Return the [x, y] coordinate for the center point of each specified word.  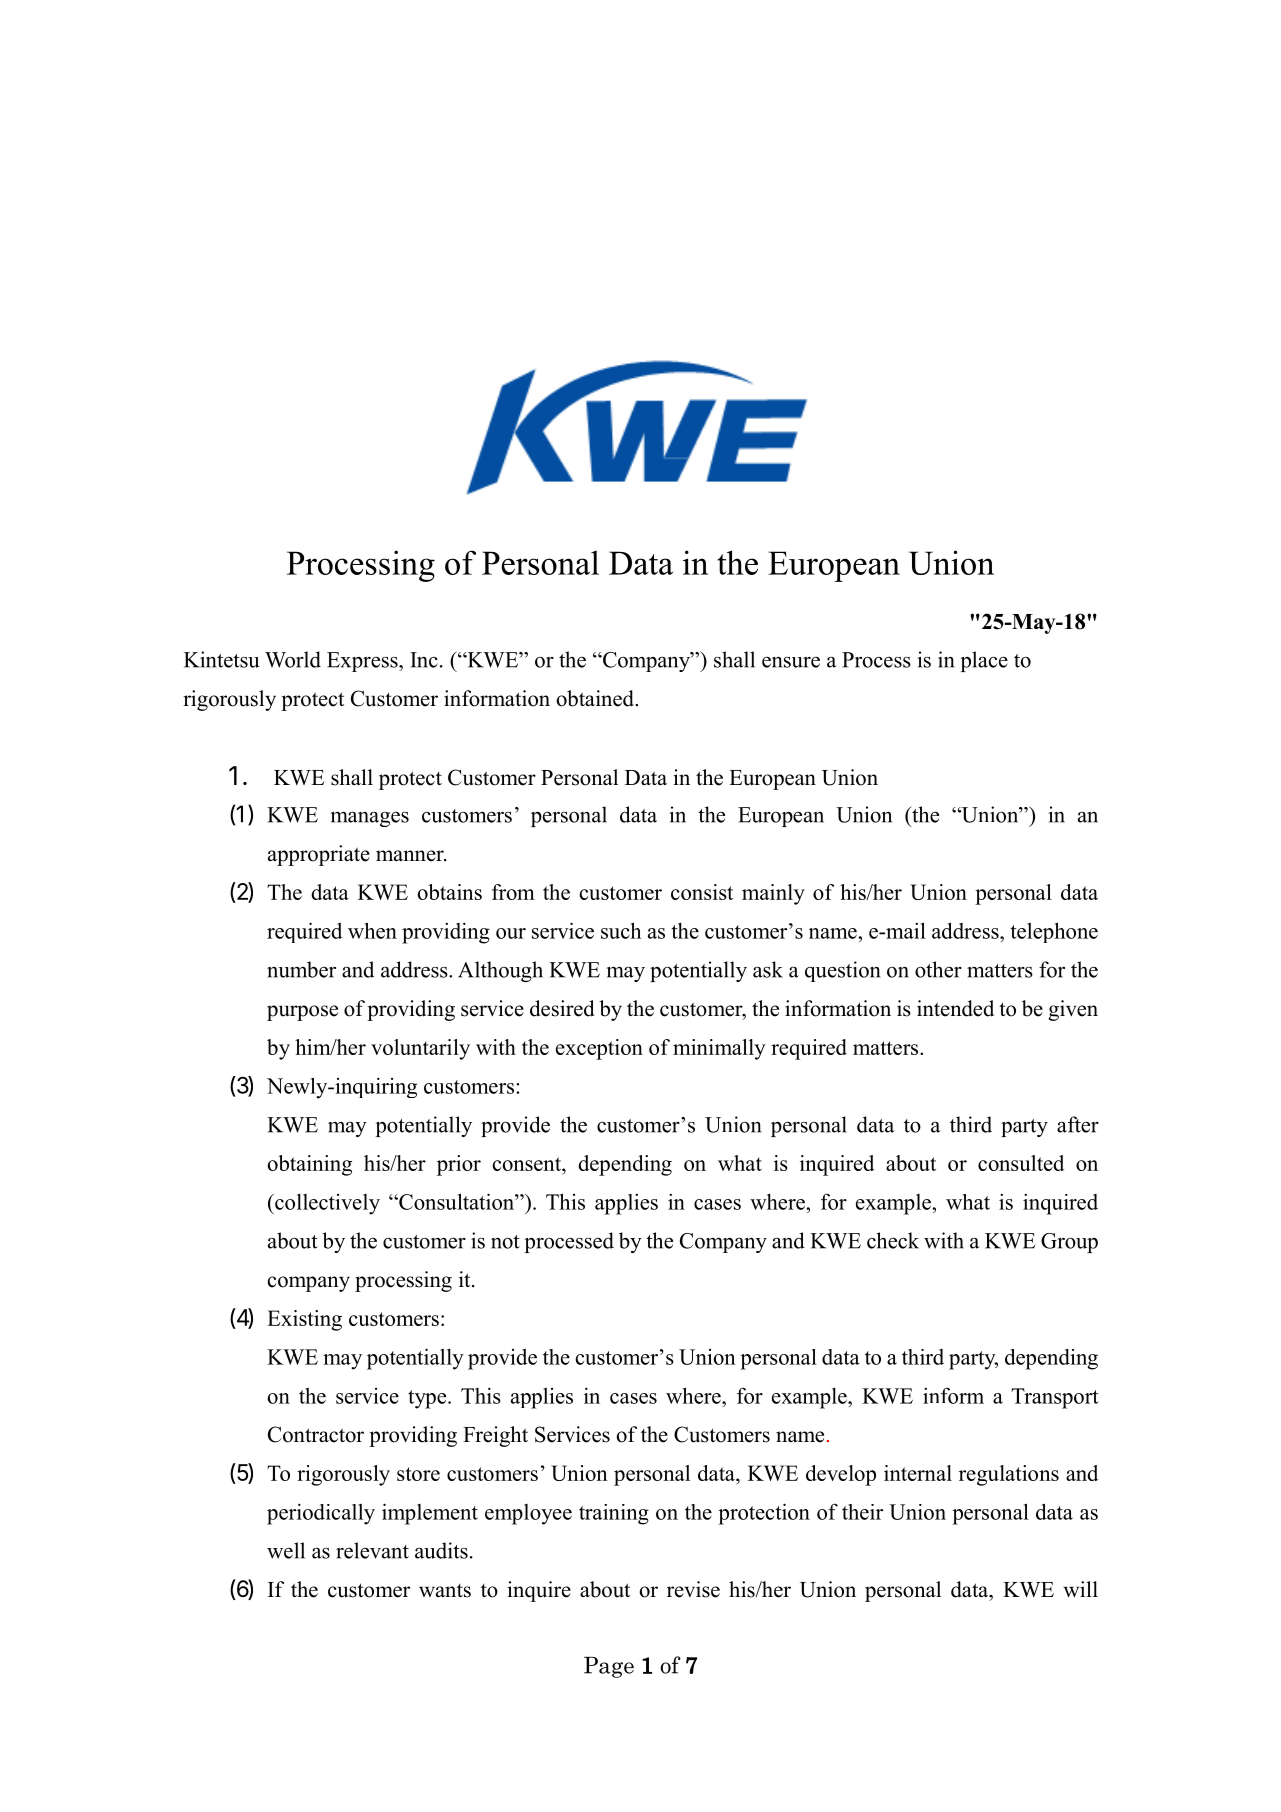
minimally [719, 1049]
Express [363, 662]
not [505, 1242]
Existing [304, 1320]
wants [445, 1591]
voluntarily [420, 1049]
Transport [1055, 1398]
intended [955, 1008]
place [984, 661]
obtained [596, 698]
